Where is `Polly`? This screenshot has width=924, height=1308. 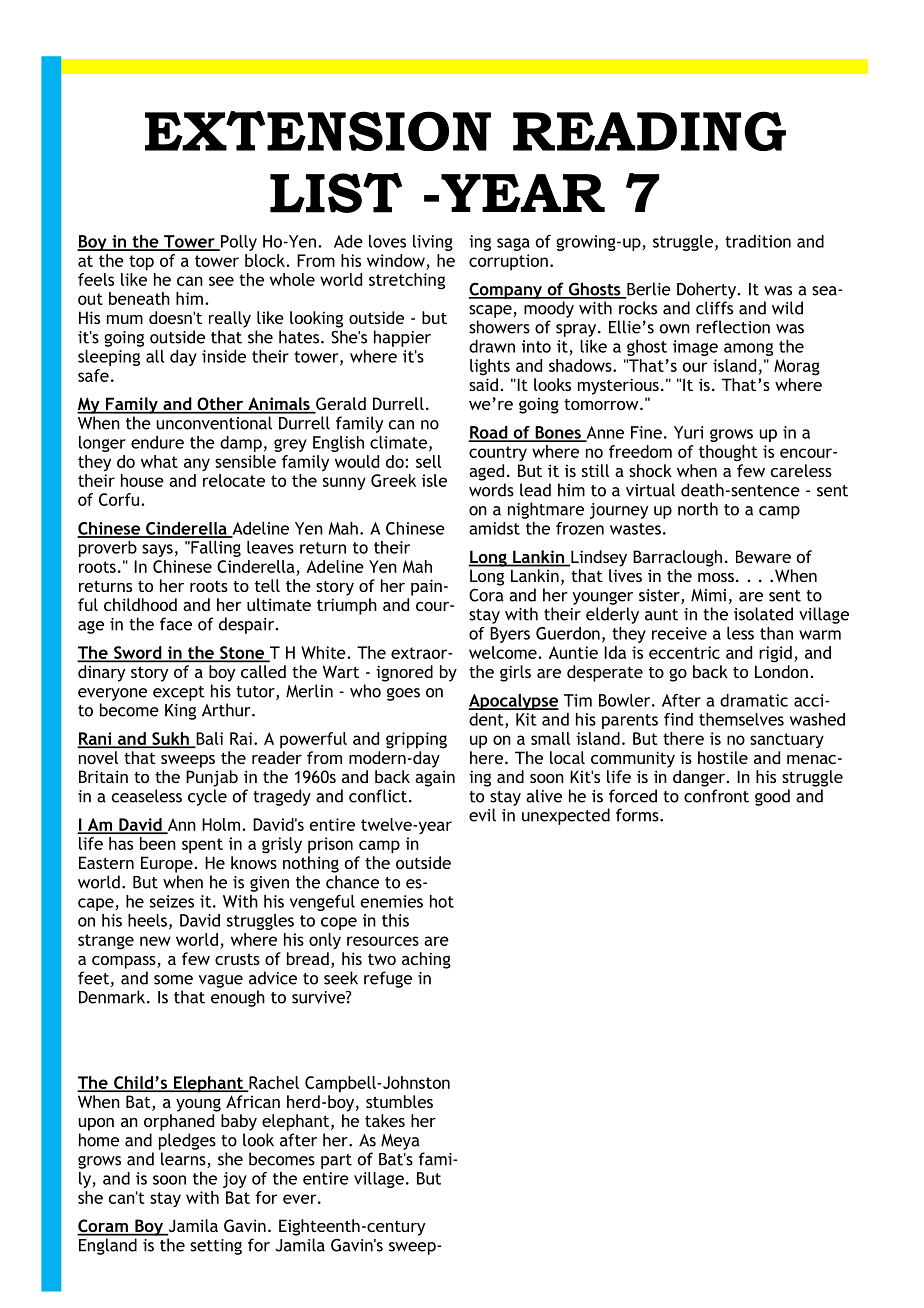 Polly is located at coordinates (238, 243).
